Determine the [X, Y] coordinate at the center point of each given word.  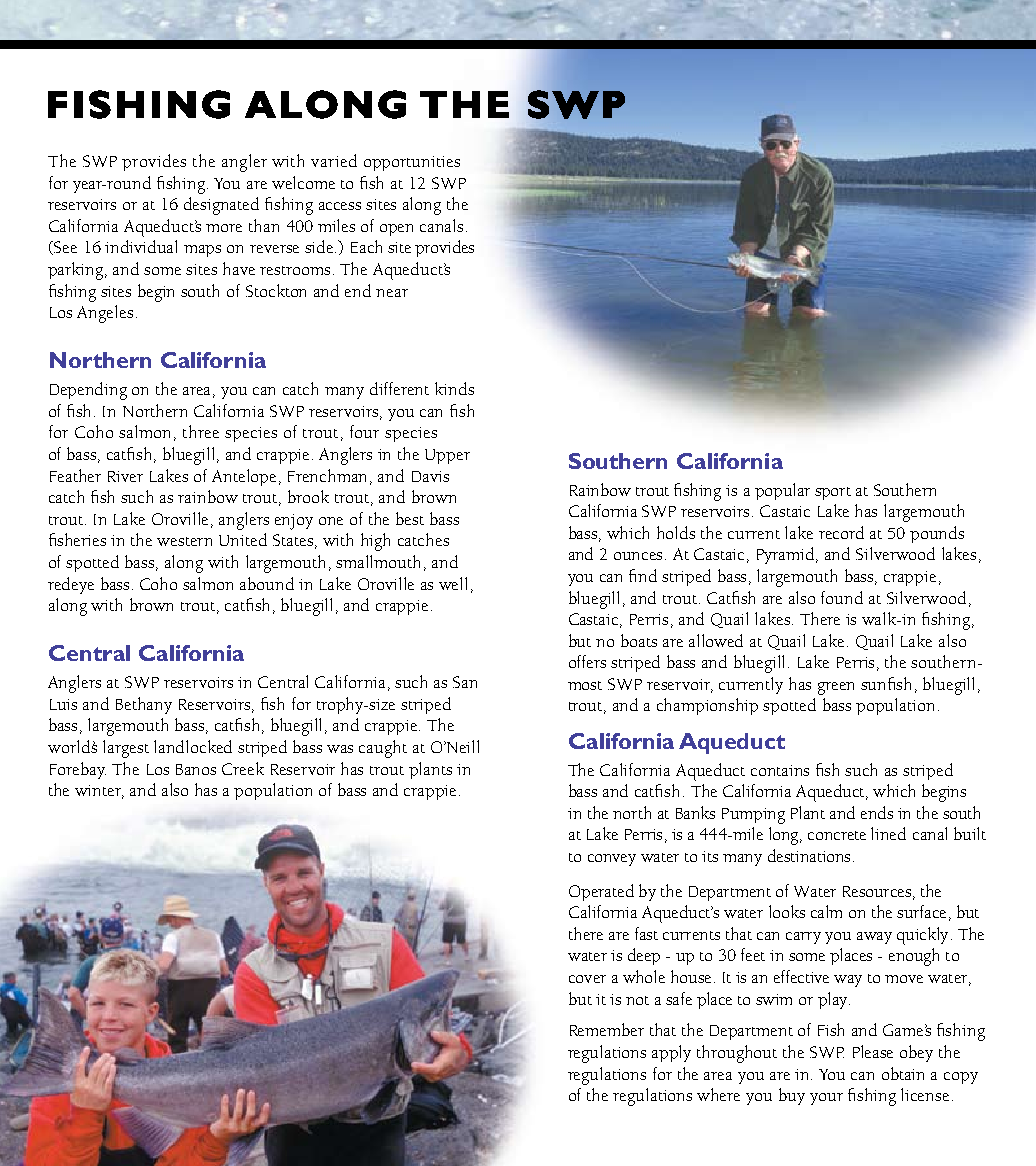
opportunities [412, 163]
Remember [607, 1029]
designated [221, 206]
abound [267, 583]
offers [587, 661]
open [396, 230]
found [842, 597]
